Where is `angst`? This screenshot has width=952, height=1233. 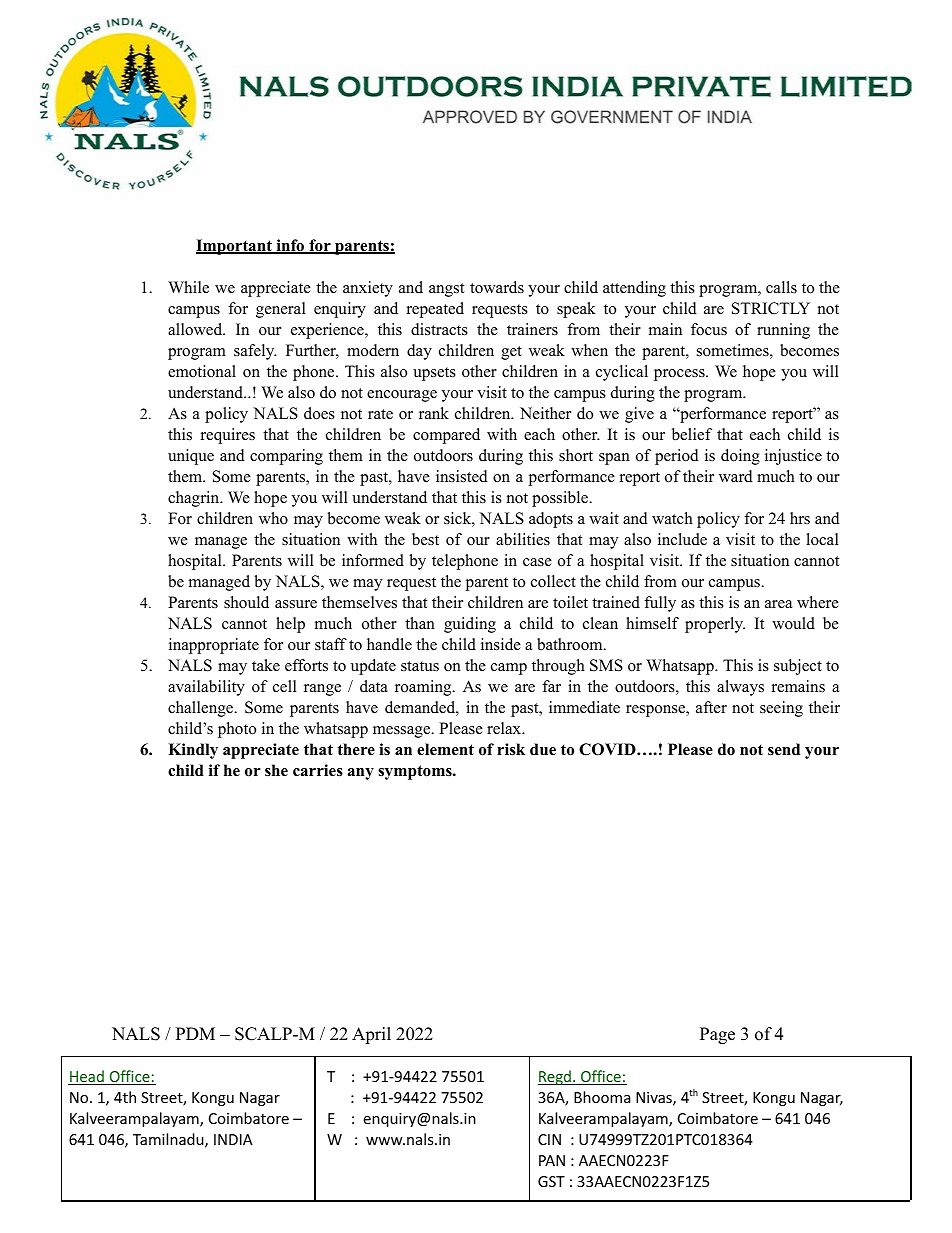 angst is located at coordinates (446, 290).
